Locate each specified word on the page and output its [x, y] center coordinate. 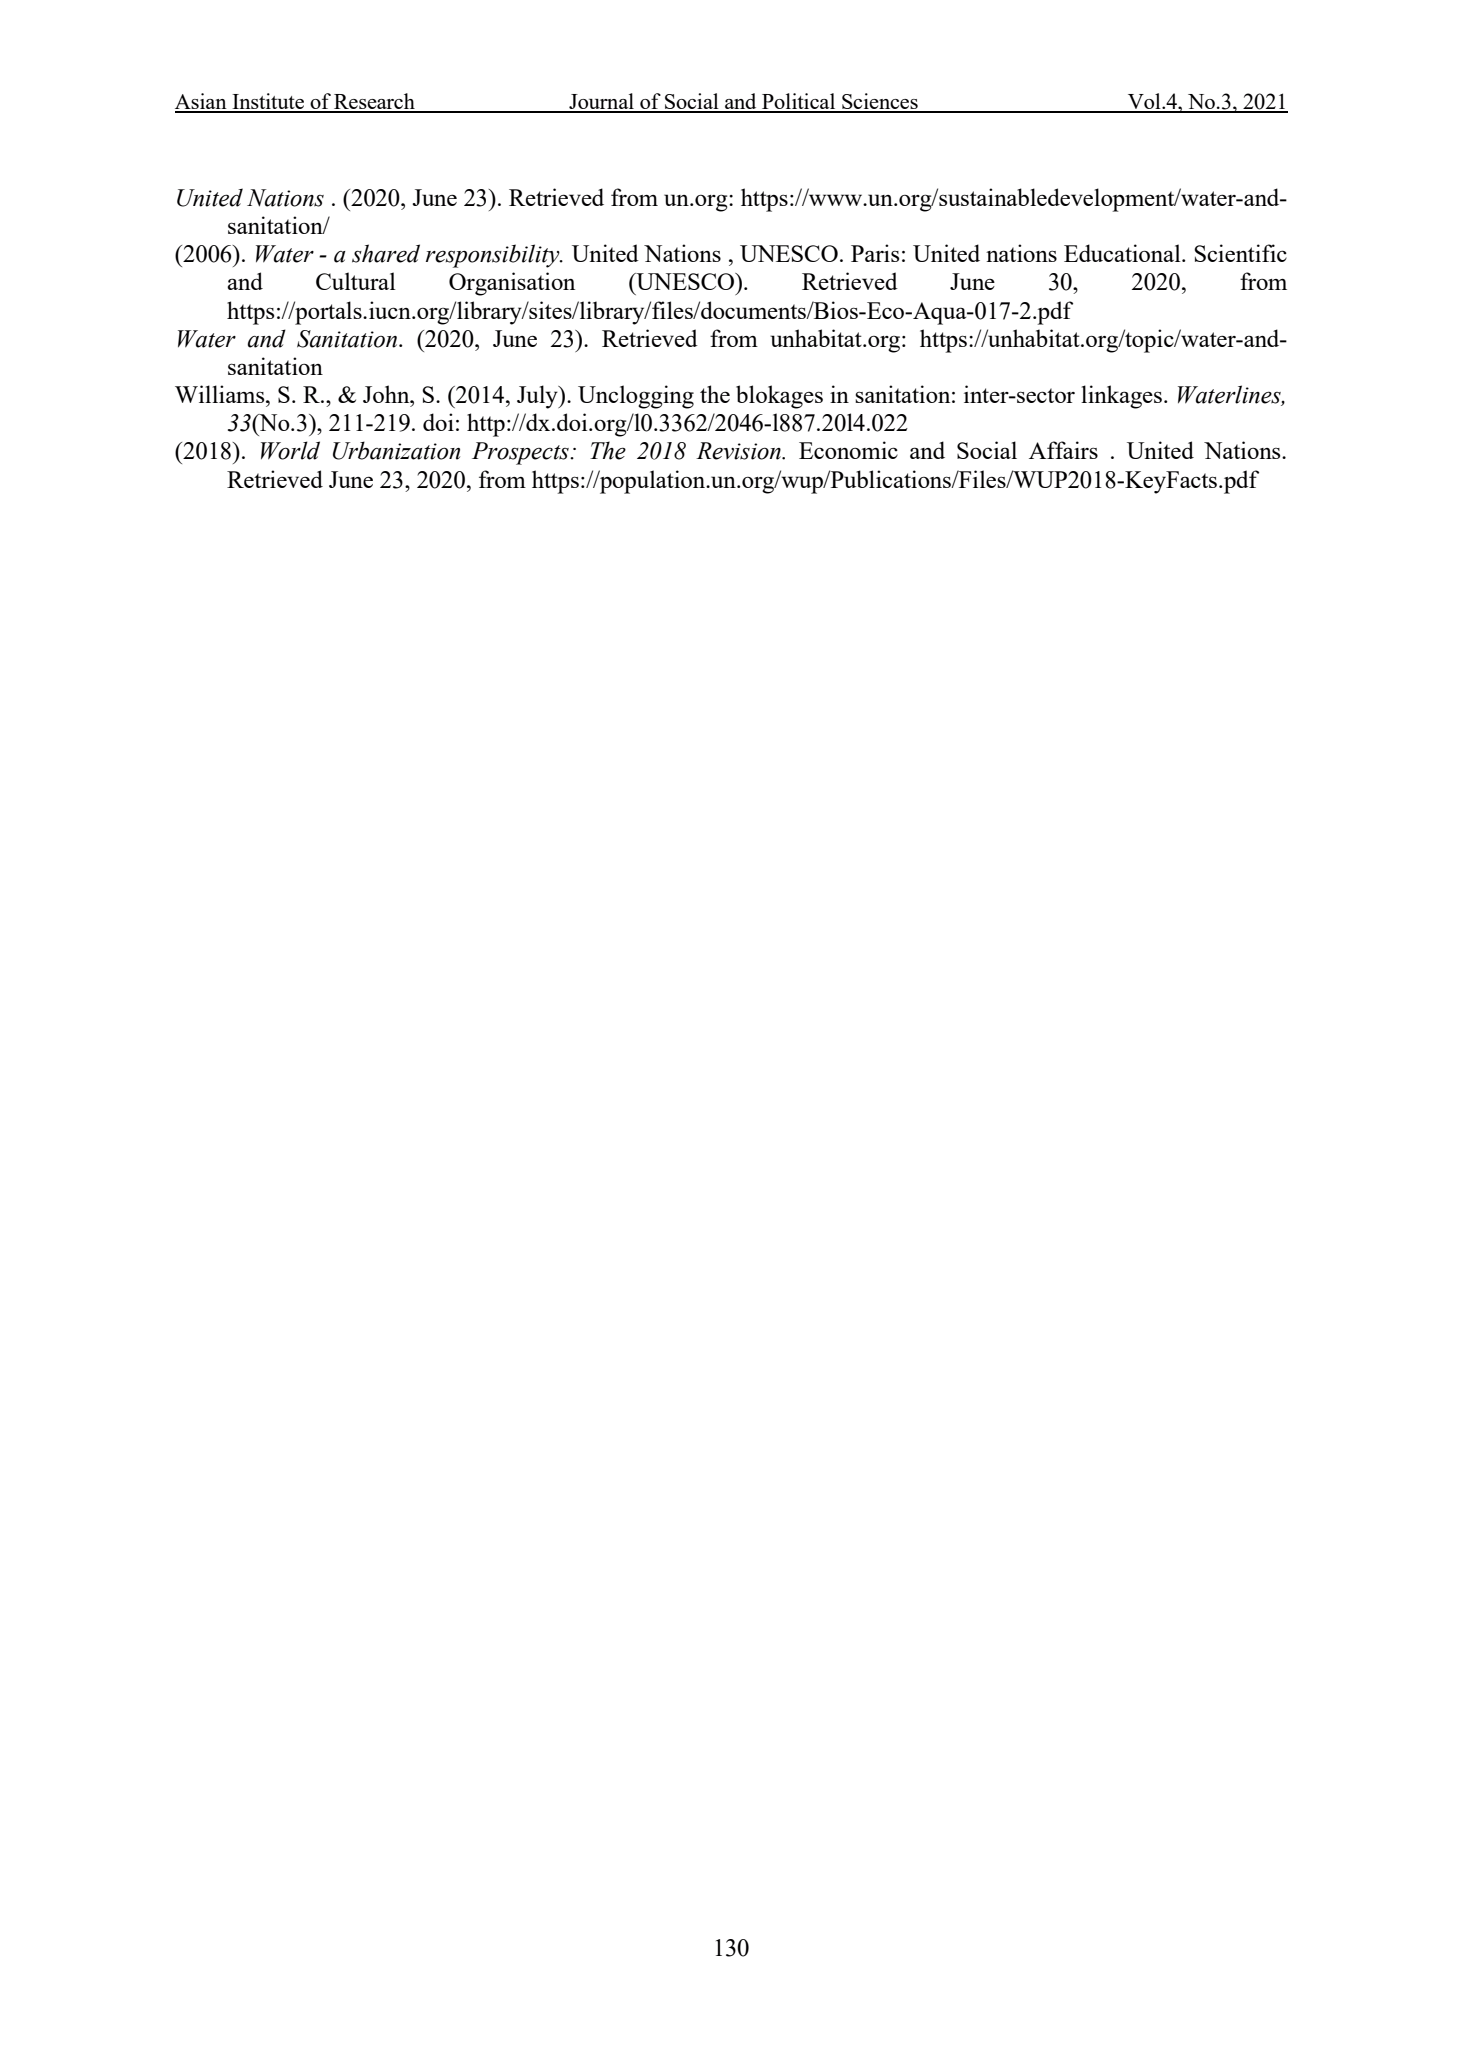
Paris [875, 253]
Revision [739, 451]
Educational [1123, 253]
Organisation [512, 284]
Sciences [880, 102]
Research [374, 102]
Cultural [356, 281]
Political [799, 102]
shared [386, 253]
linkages [1121, 397]
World [290, 450]
